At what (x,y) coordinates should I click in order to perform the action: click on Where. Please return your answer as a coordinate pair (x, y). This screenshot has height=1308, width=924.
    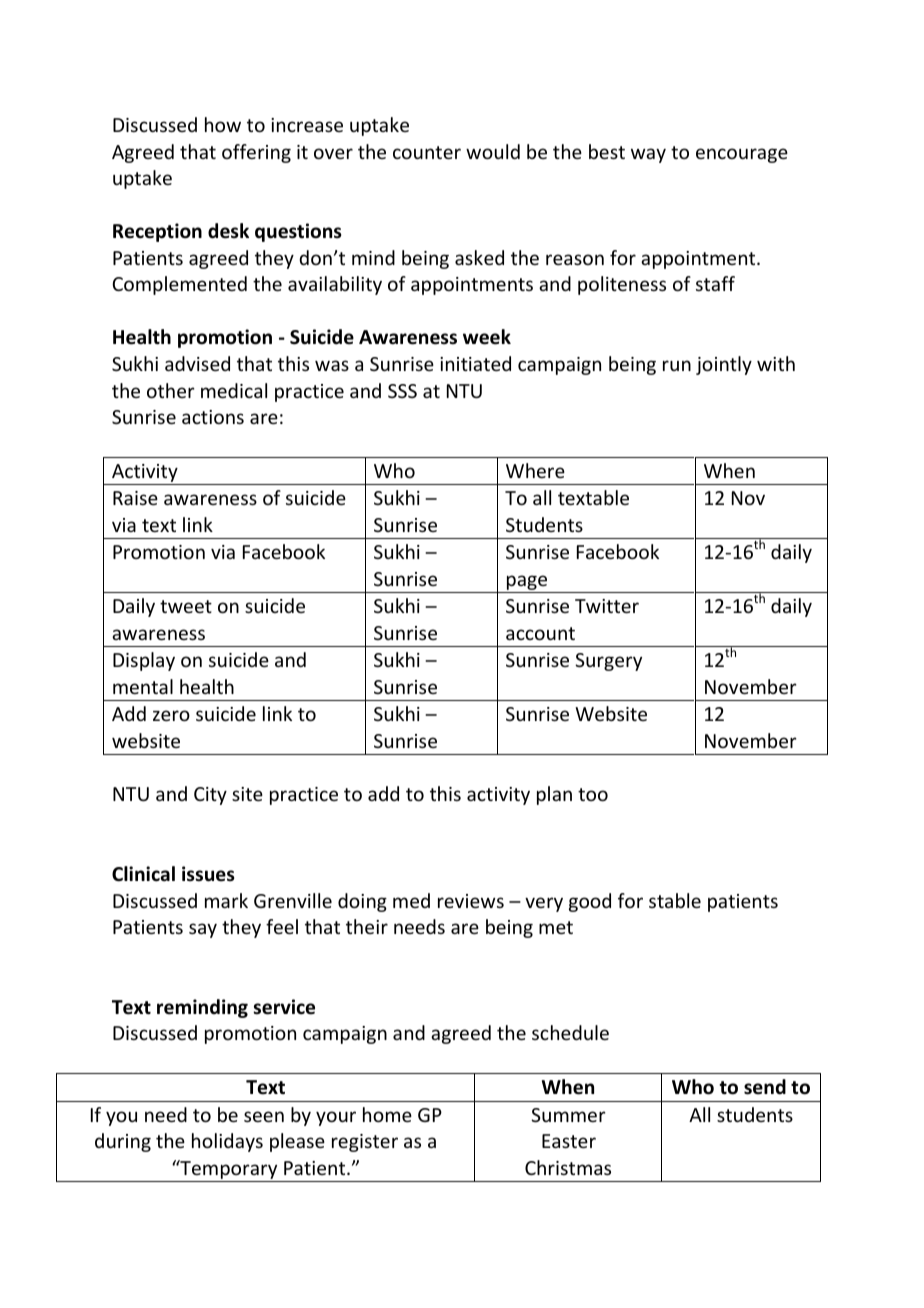
    Looking at the image, I should click on (535, 470).
